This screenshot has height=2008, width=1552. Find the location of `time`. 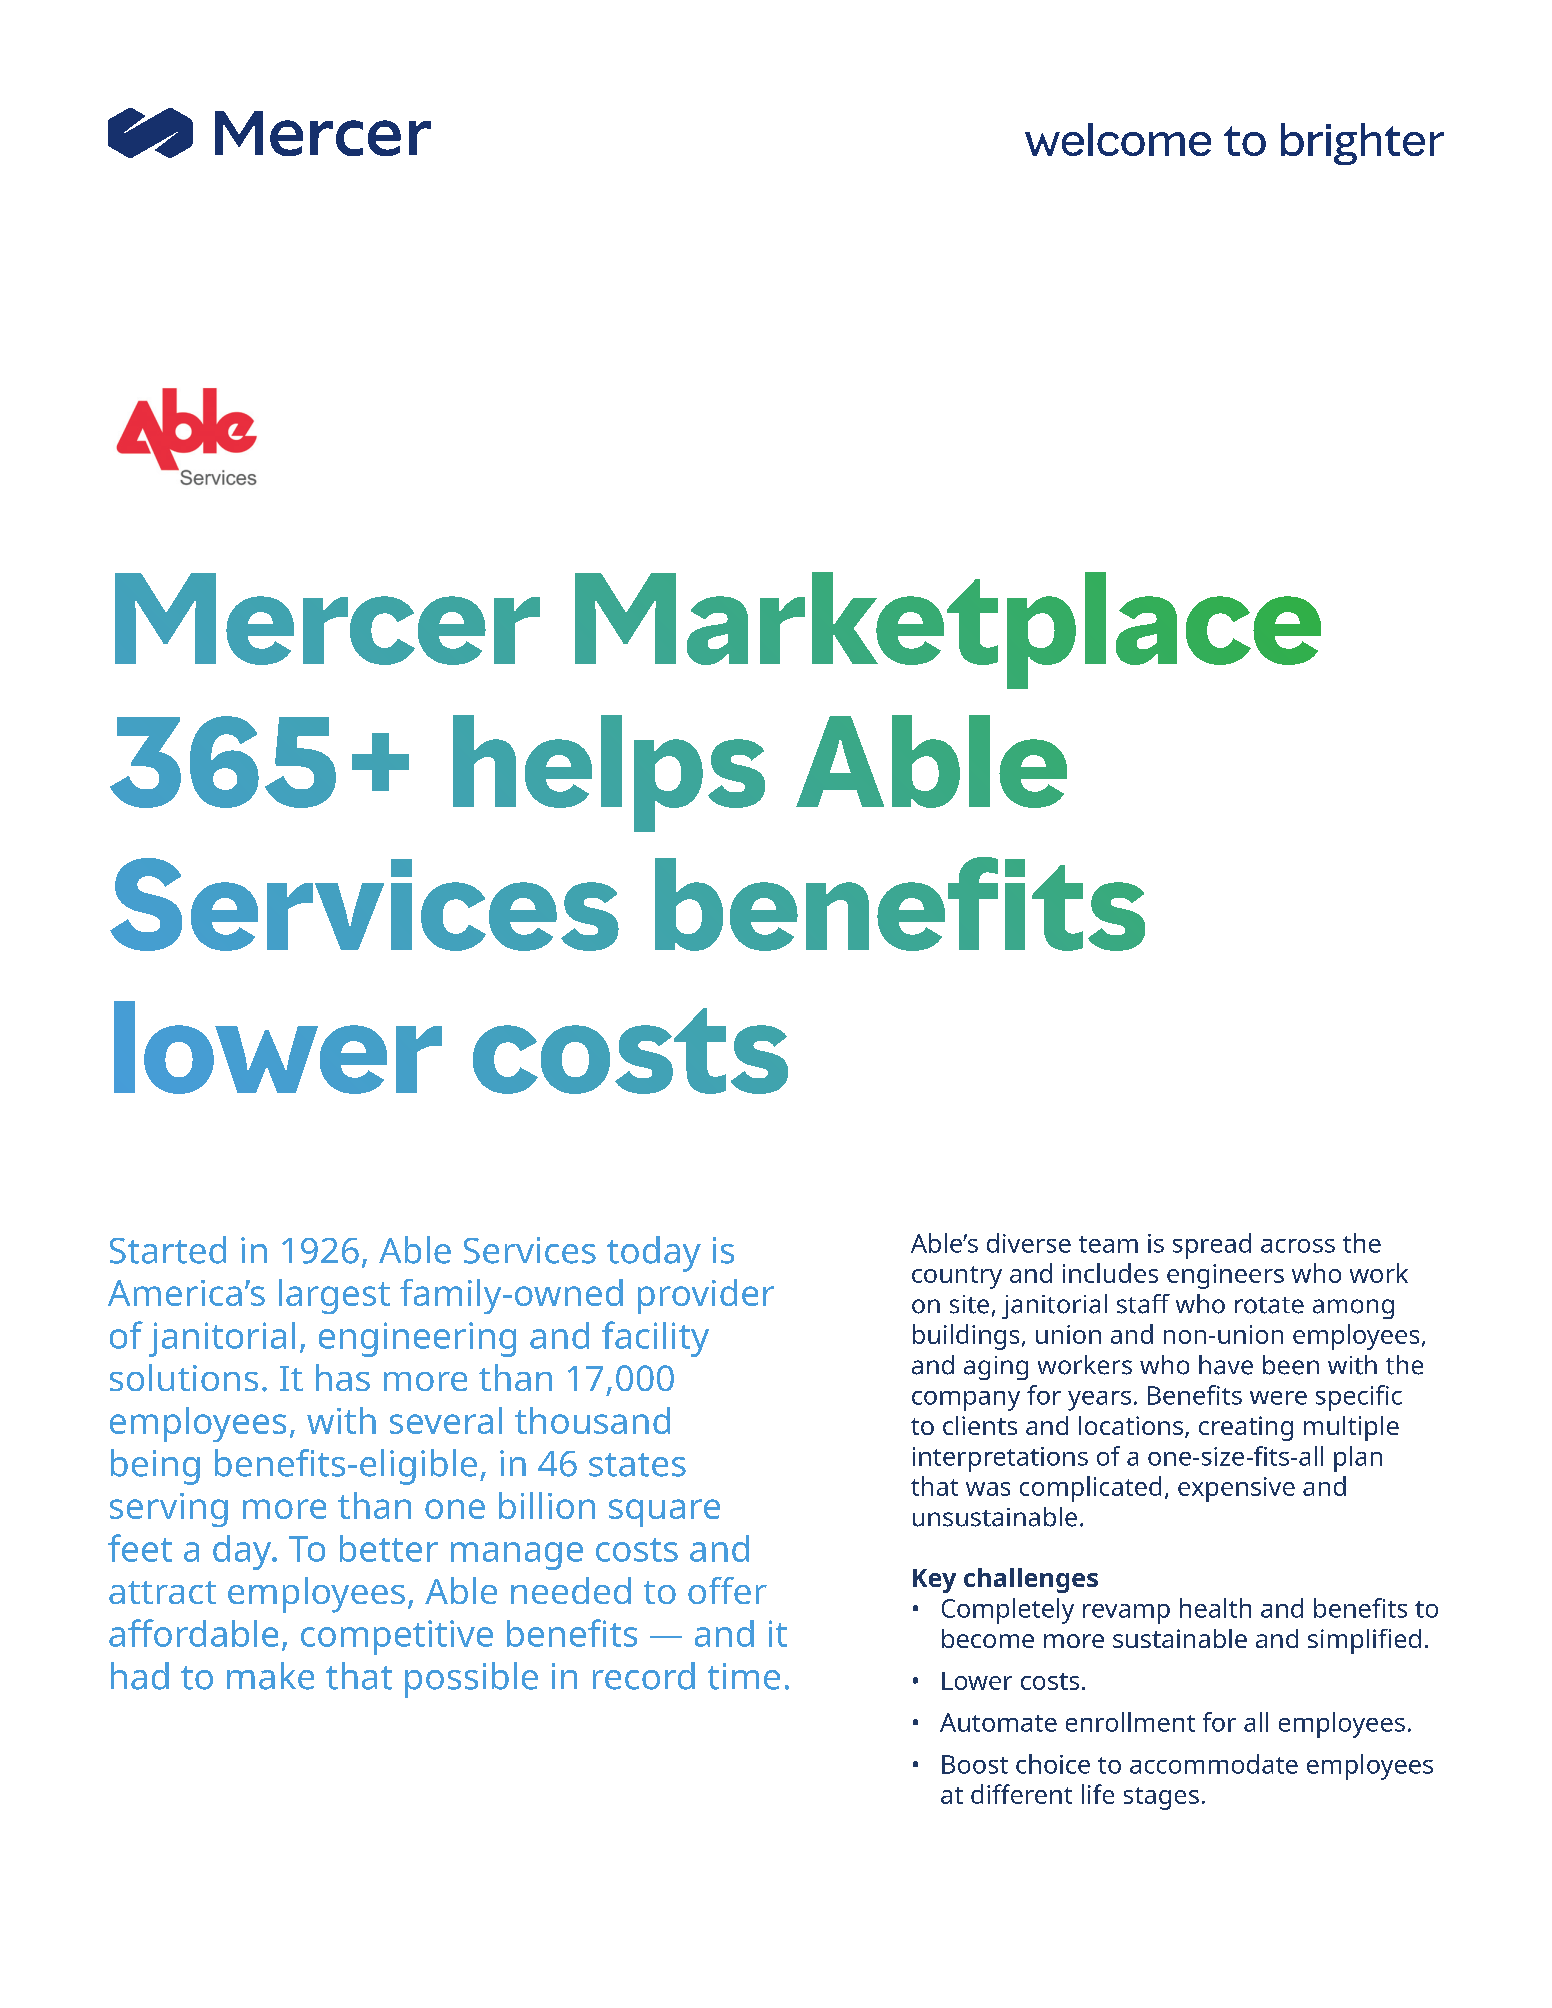

time is located at coordinates (744, 1676).
